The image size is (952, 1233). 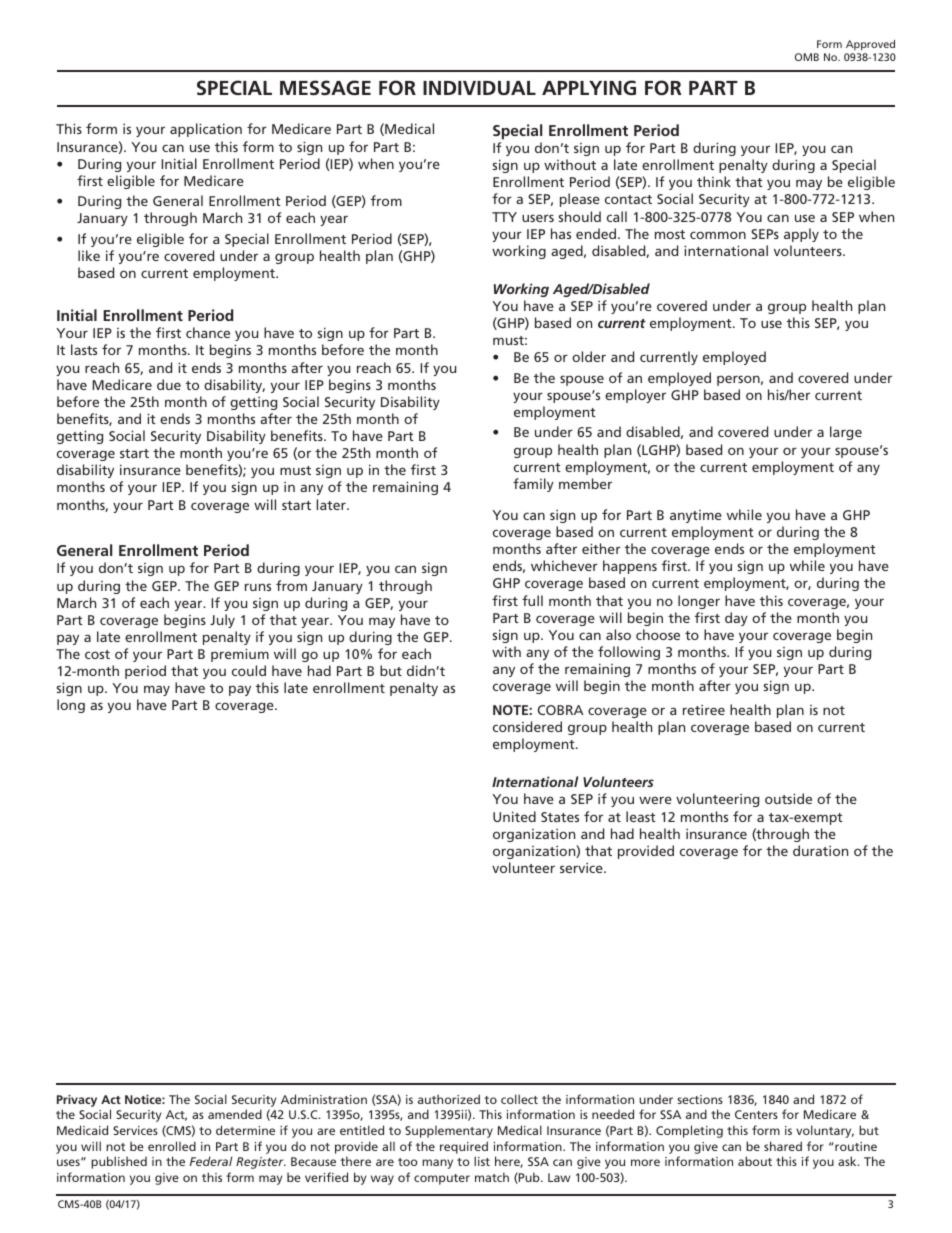 What do you see at coordinates (172, 1146) in the screenshot?
I see `enrolled` at bounding box center [172, 1146].
